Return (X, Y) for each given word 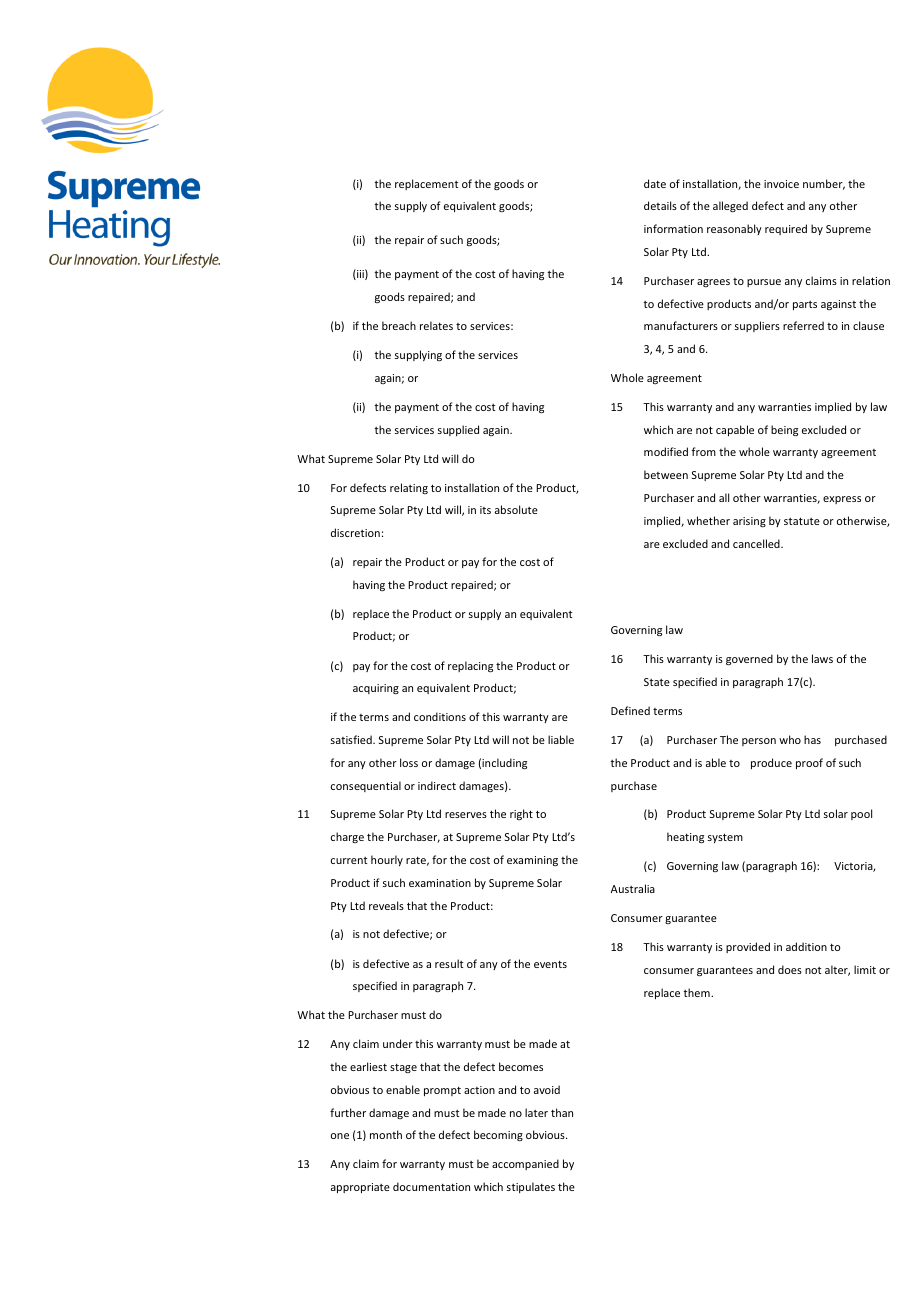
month (386, 1134)
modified (666, 451)
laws (822, 658)
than (562, 1112)
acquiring (376, 689)
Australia (633, 888)
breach (399, 325)
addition (806, 946)
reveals (386, 905)
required (786, 229)
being (784, 431)
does (790, 969)
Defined (630, 710)
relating (409, 488)
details (660, 205)
